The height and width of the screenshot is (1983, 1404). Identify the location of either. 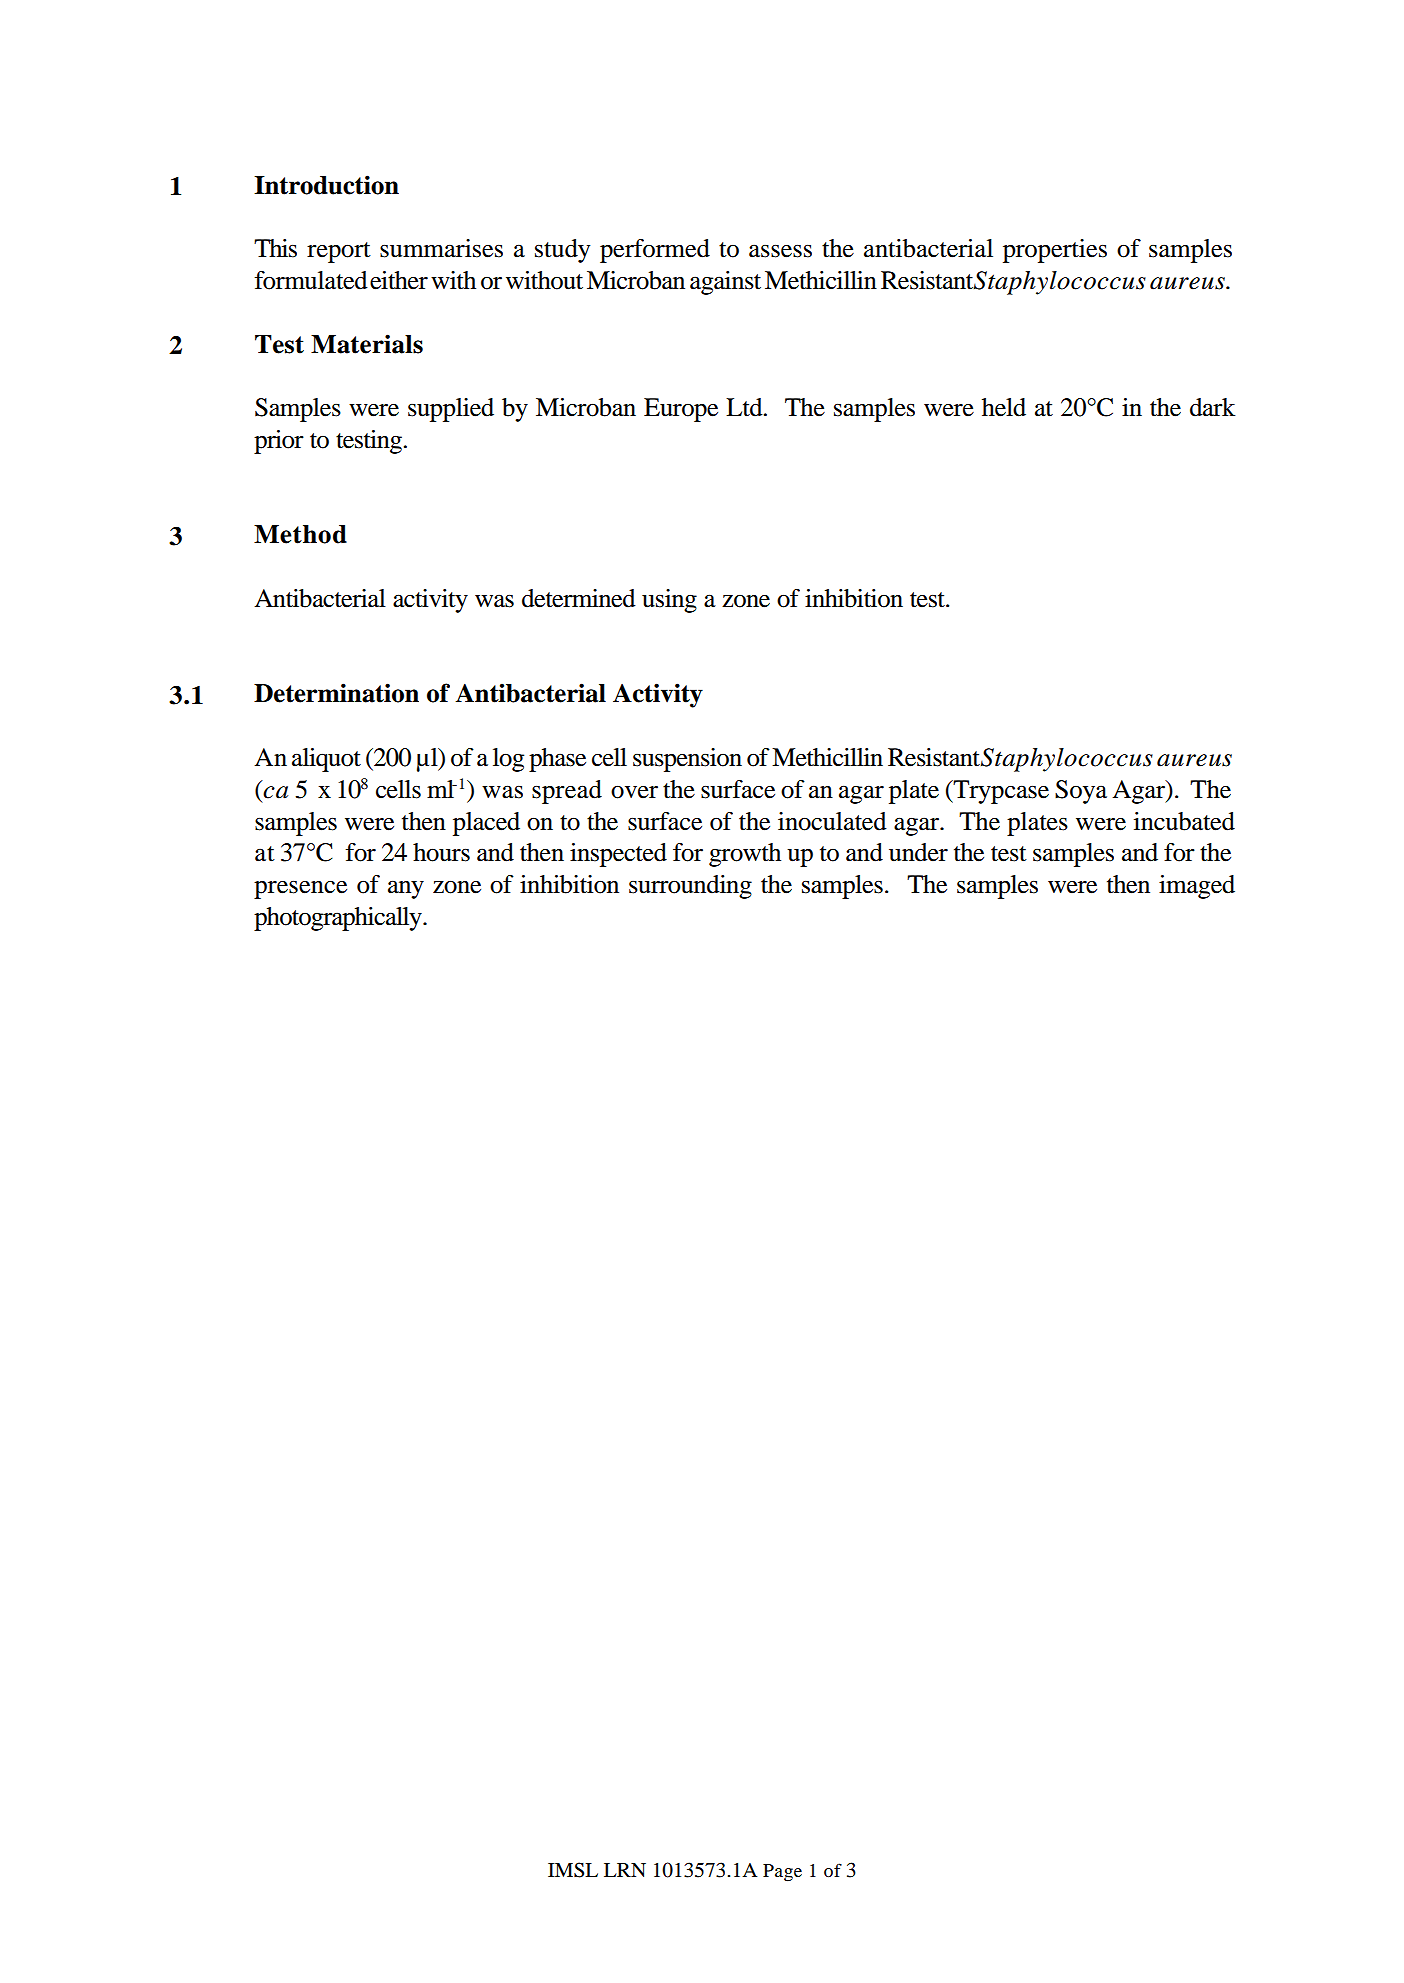
(399, 280).
